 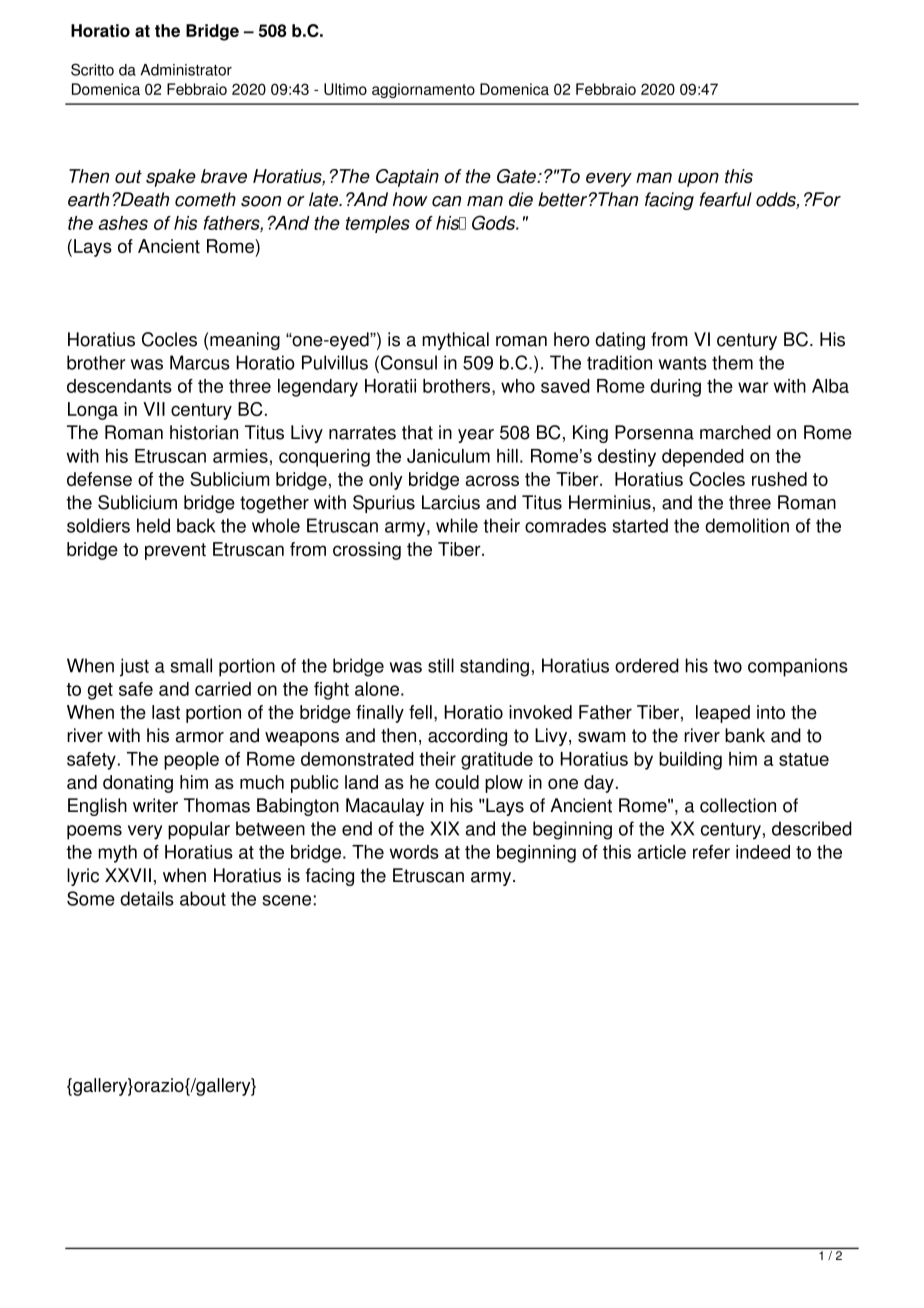 I want to click on Administrator, so click(x=186, y=70).
